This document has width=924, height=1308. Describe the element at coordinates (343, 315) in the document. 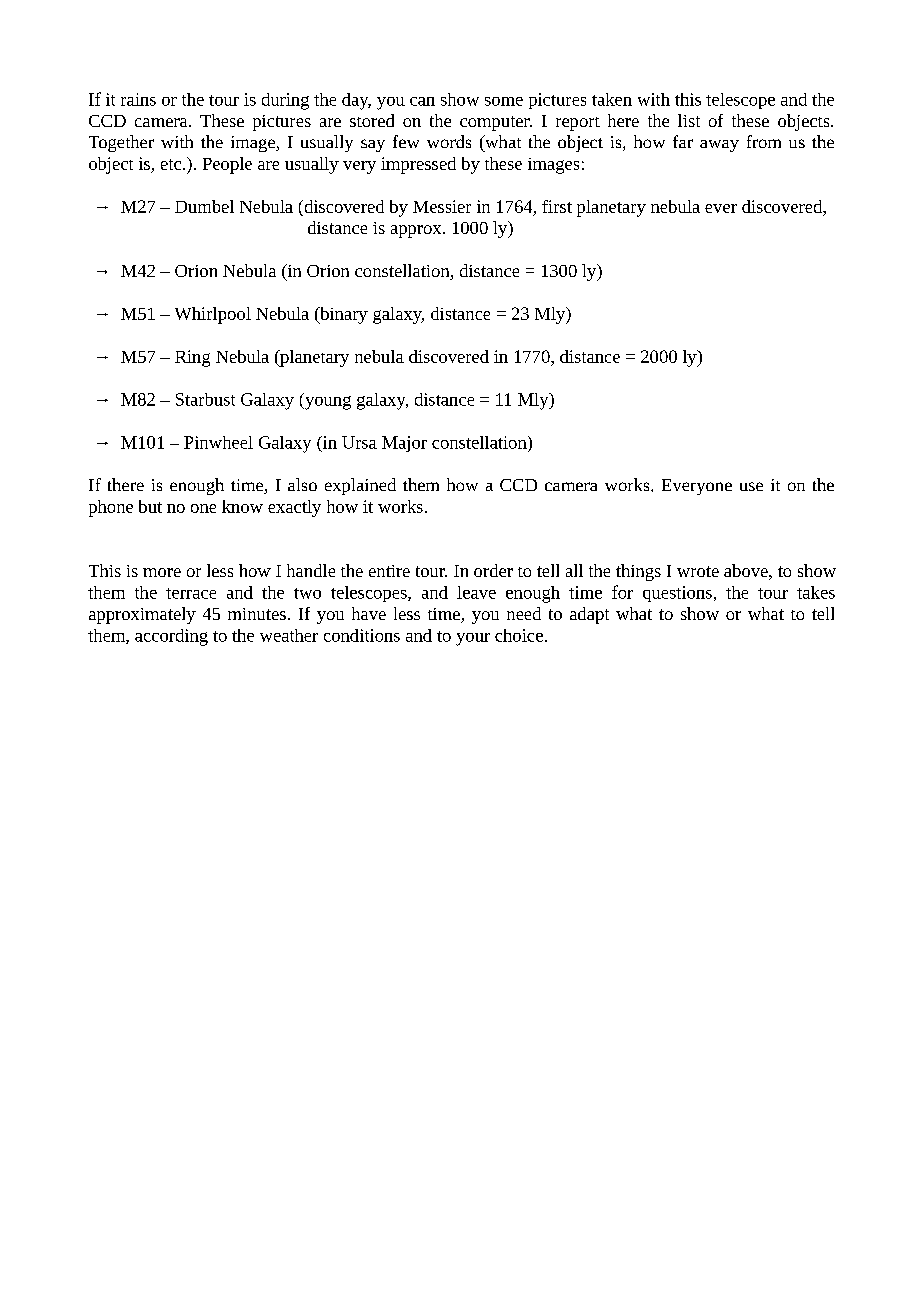

I see `binary` at that location.
